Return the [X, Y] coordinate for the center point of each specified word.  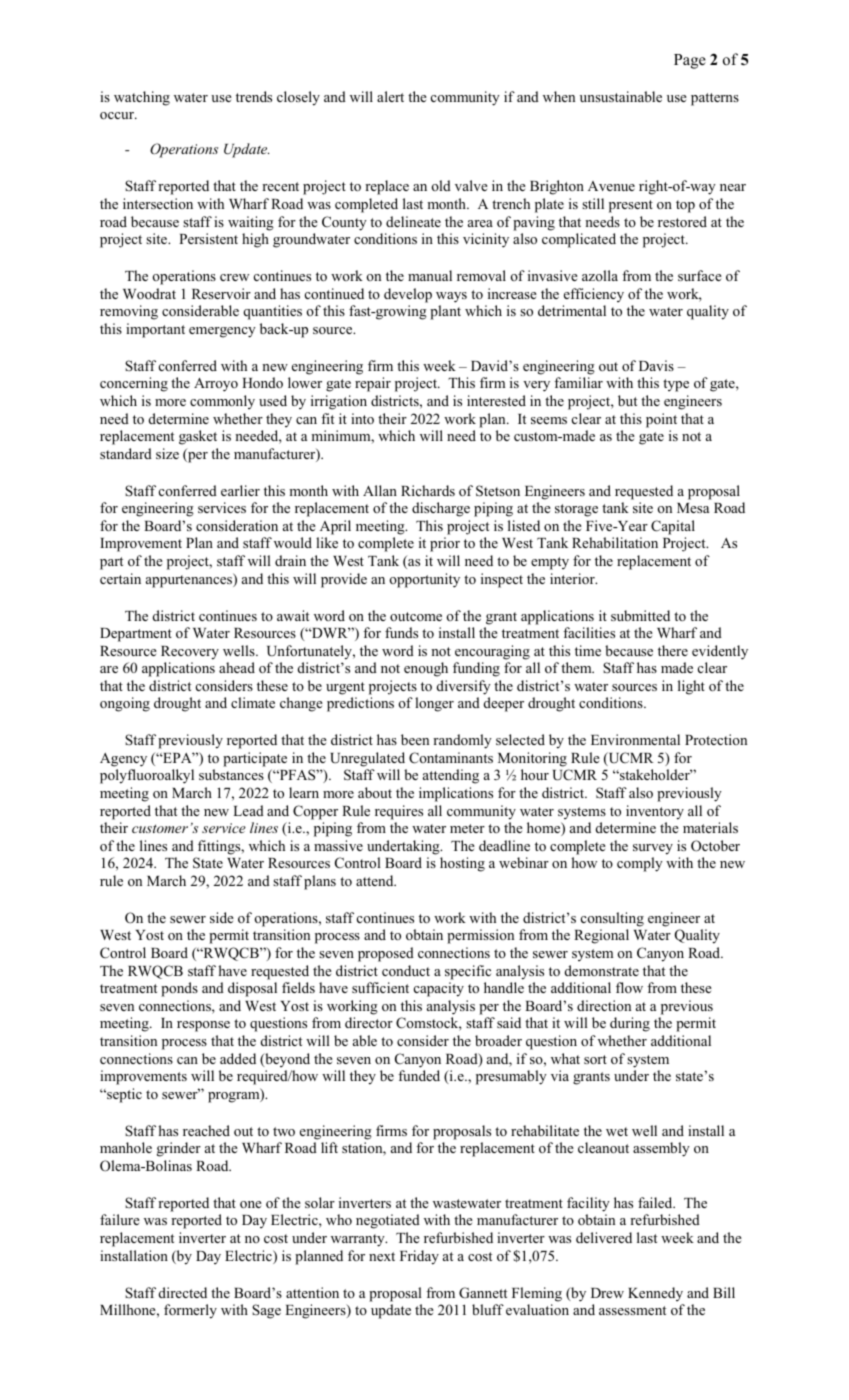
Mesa [693, 508]
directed [183, 1292]
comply [640, 864]
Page [690, 61]
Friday [419, 1257]
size [167, 453]
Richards [428, 490]
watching [142, 98]
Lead [248, 810]
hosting [462, 864]
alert [390, 96]
